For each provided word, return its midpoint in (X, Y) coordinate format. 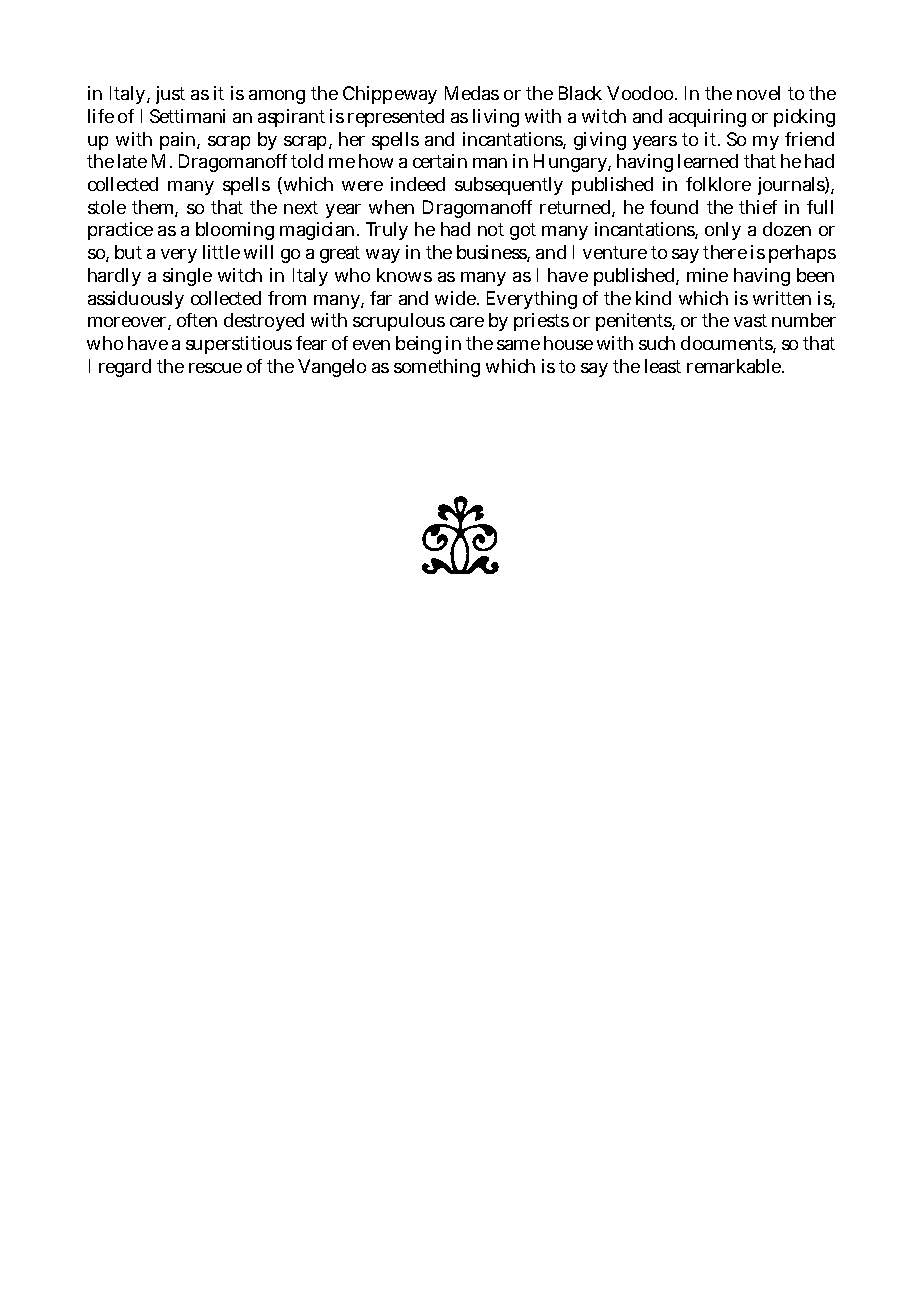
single (187, 277)
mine (707, 275)
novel (758, 93)
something (437, 368)
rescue (215, 368)
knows (404, 275)
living (496, 118)
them (155, 208)
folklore (718, 184)
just (170, 95)
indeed (418, 184)
